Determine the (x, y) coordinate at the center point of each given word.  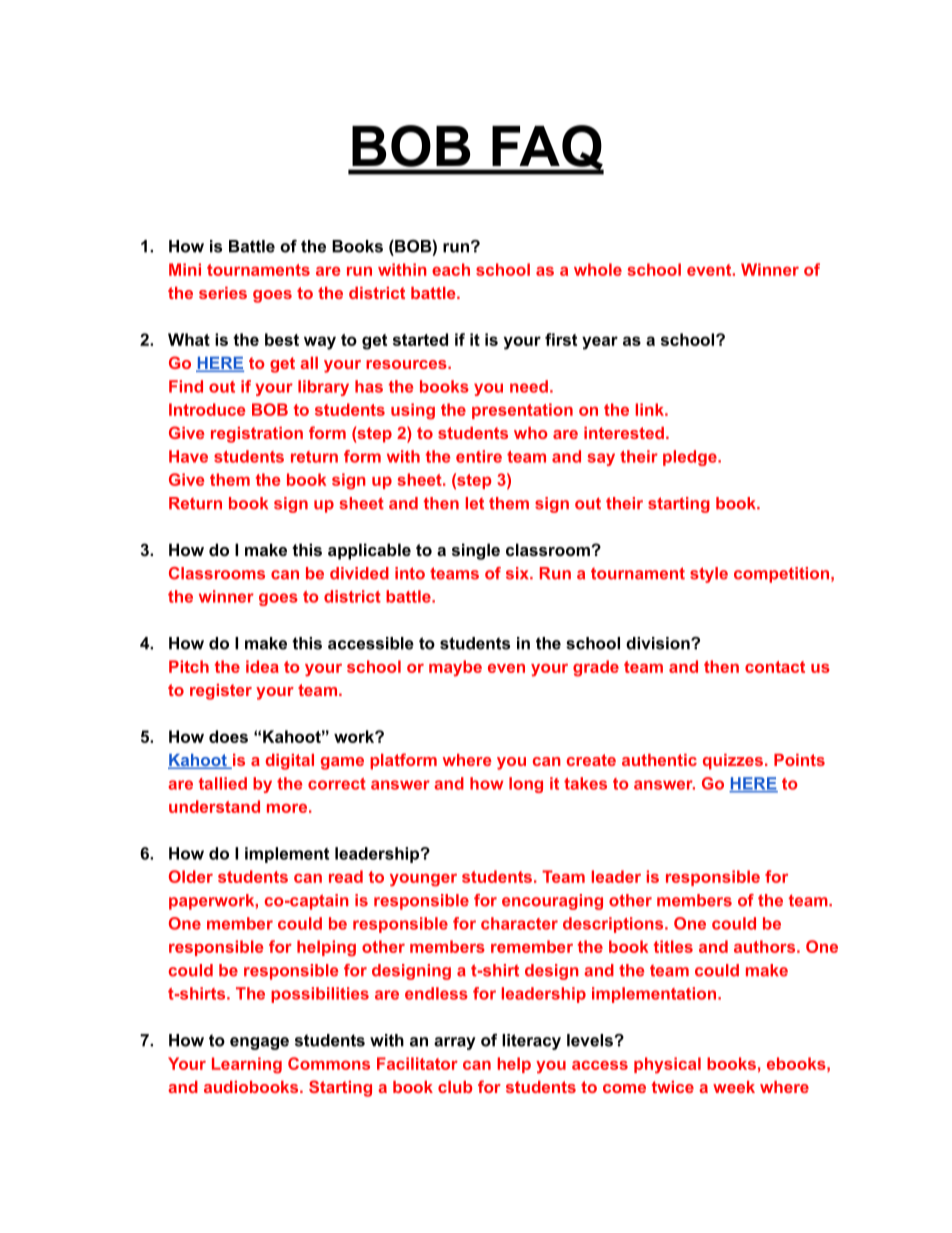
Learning (247, 1065)
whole (598, 269)
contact (775, 667)
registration (257, 435)
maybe (455, 668)
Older (191, 876)
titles (673, 946)
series (223, 293)
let (475, 503)
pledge (691, 458)
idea (262, 666)
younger (423, 880)
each (451, 269)
